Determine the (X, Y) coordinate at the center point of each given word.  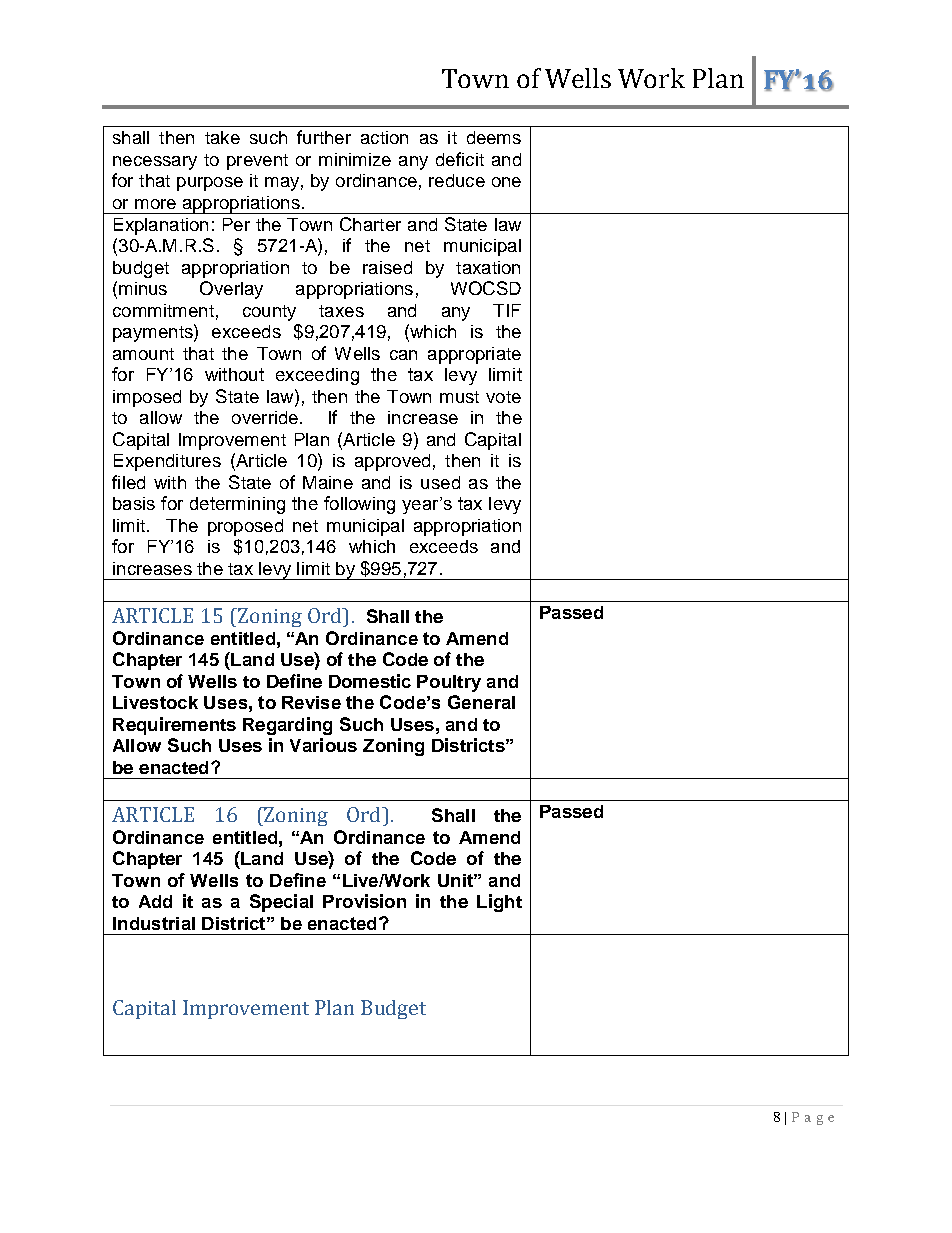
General (481, 702)
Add (155, 901)
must (459, 397)
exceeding (317, 376)
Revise (311, 702)
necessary (155, 163)
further (324, 137)
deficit (460, 159)
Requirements (174, 726)
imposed (147, 398)
